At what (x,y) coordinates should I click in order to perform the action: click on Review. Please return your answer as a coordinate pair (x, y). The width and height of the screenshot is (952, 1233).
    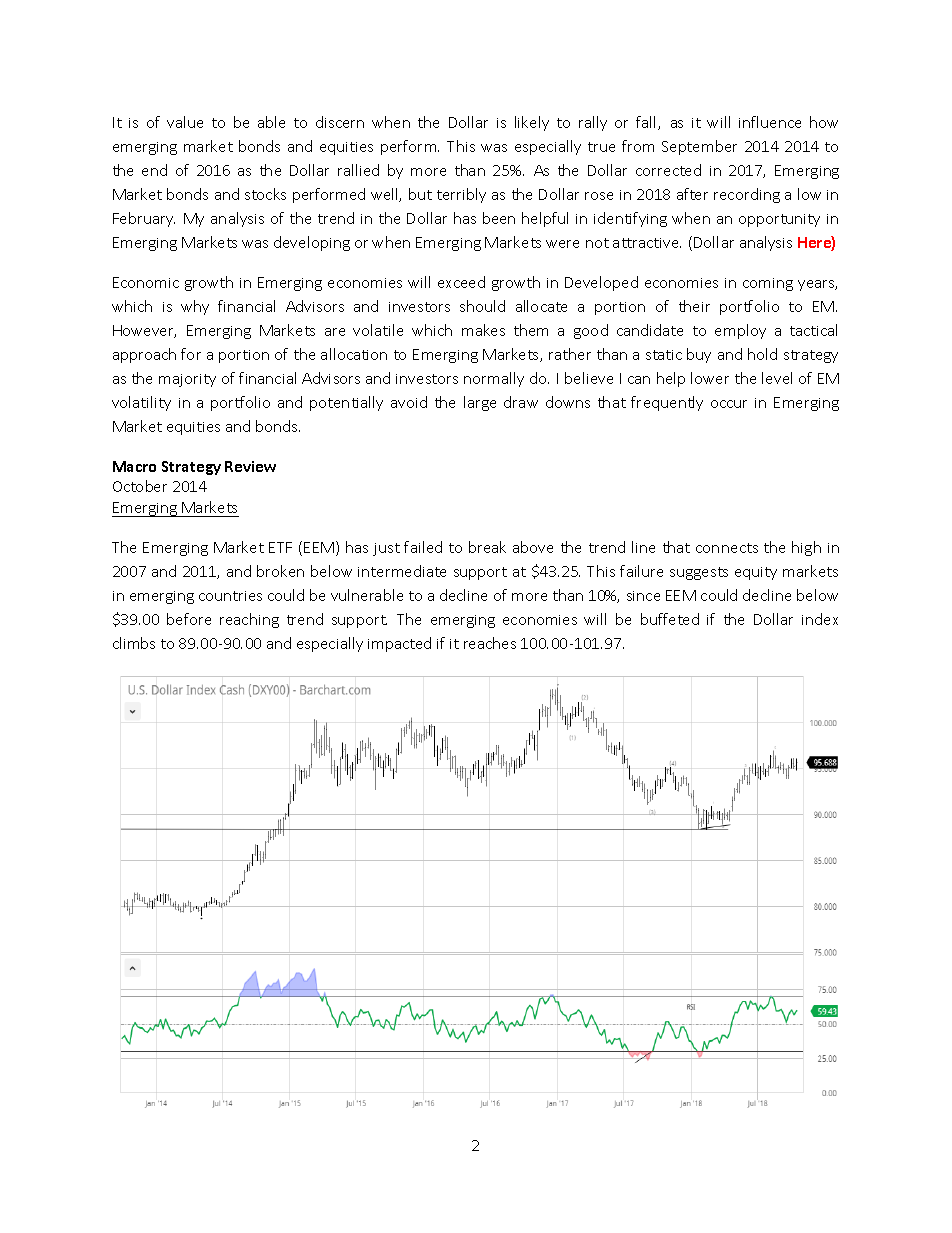
    Looking at the image, I should click on (250, 466).
